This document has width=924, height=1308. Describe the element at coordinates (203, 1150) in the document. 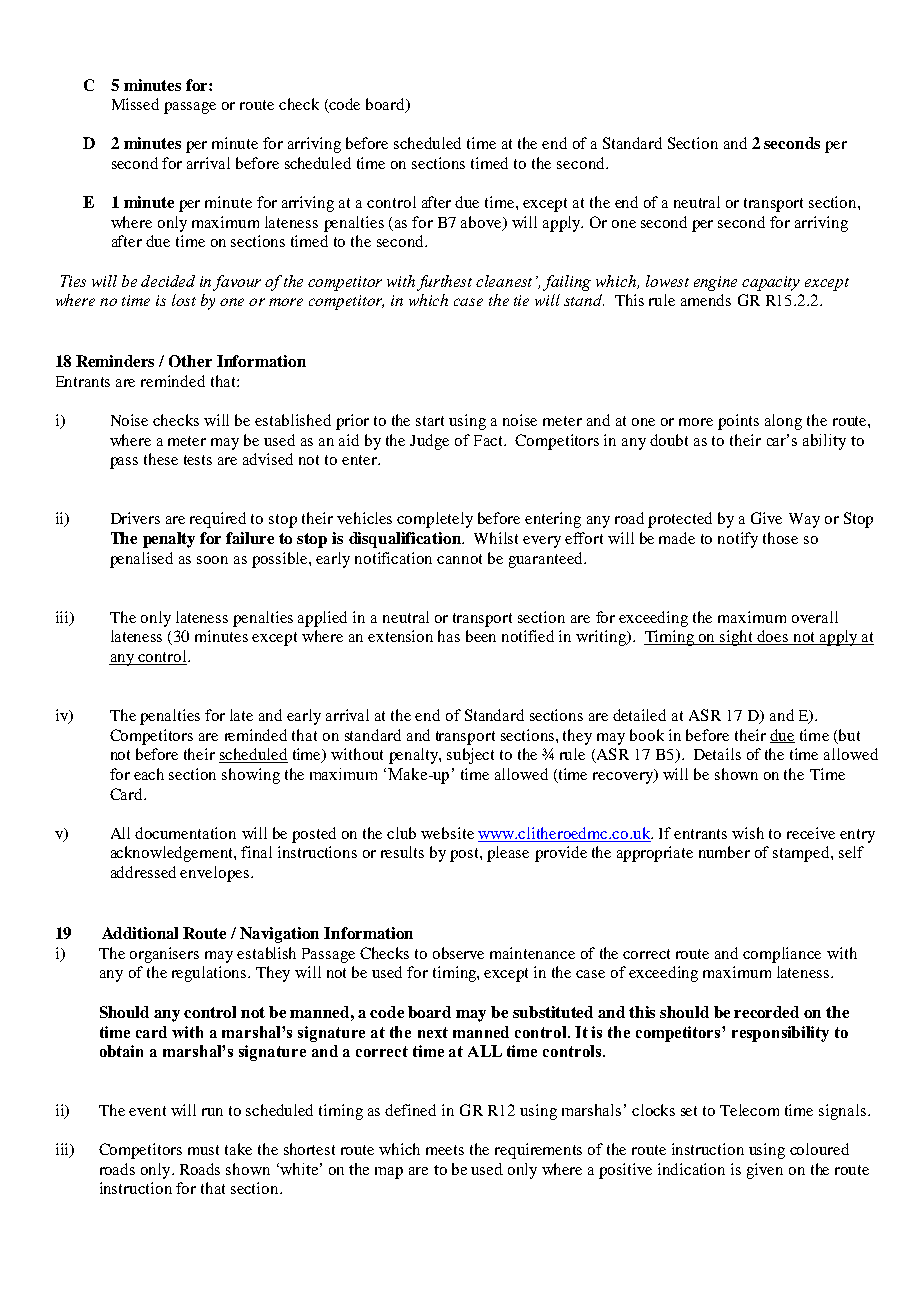

I see `must` at that location.
